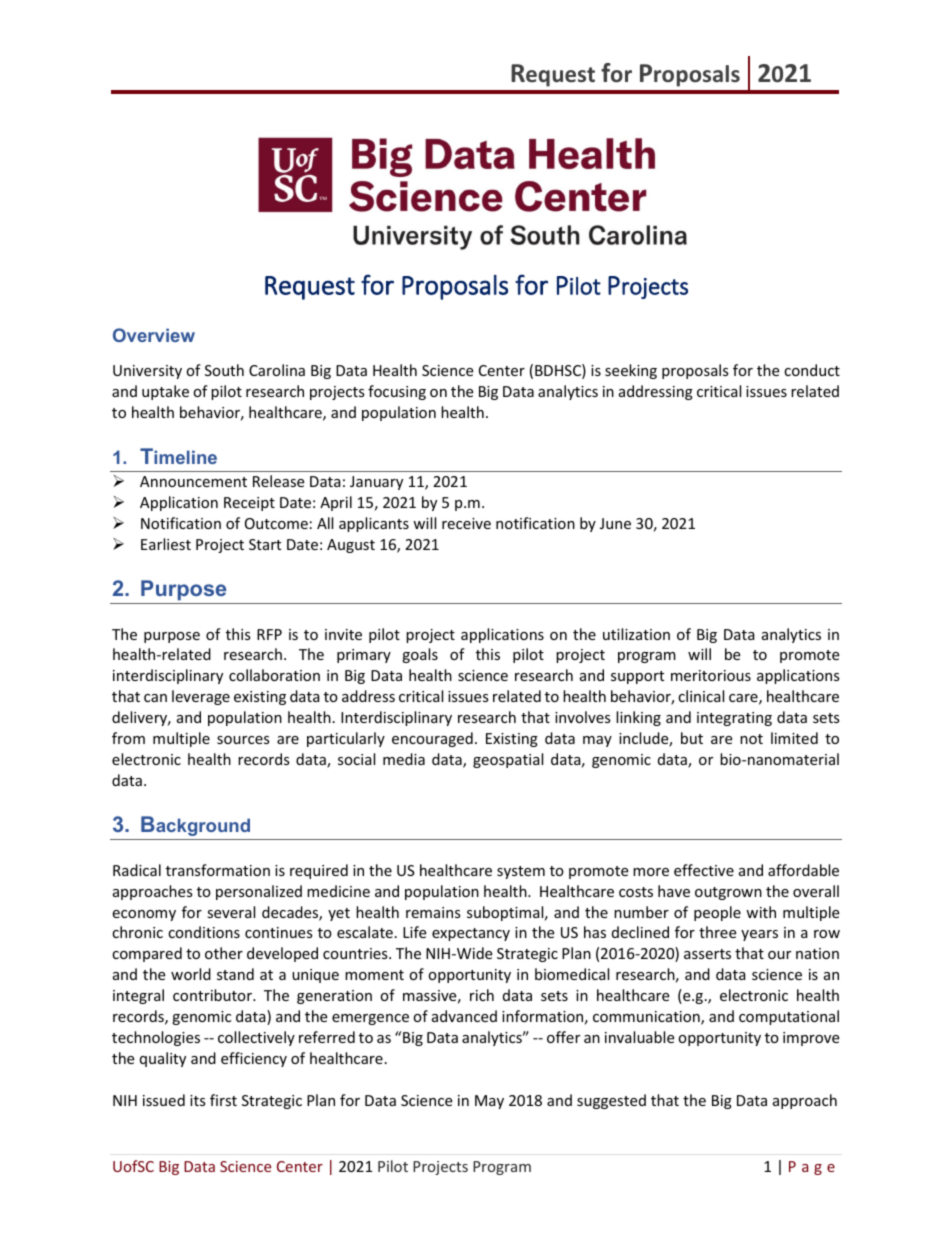 Image resolution: width=952 pixels, height=1233 pixels. Describe the element at coordinates (611, 1101) in the page. I see `suggested` at that location.
